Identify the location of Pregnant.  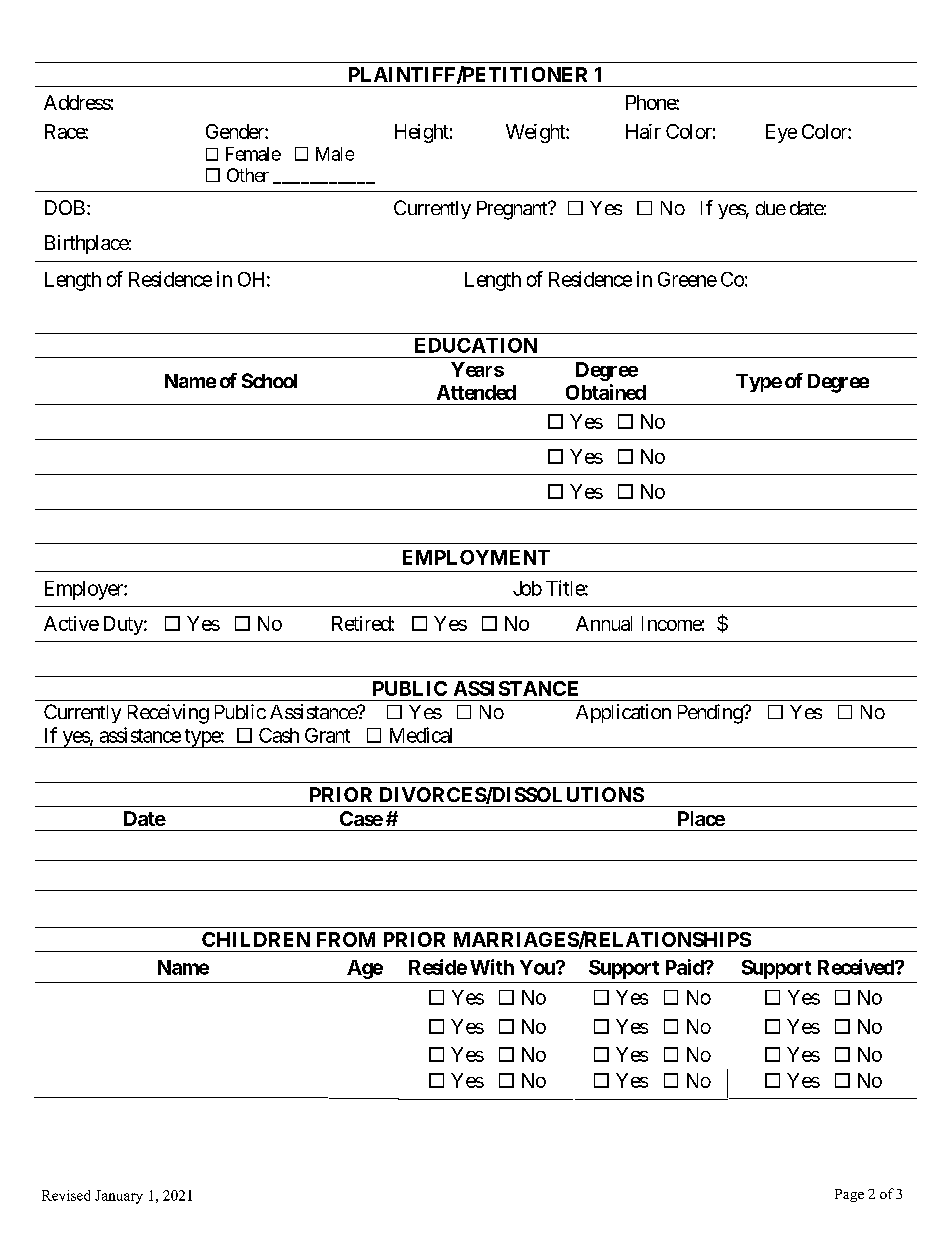
(513, 210).
